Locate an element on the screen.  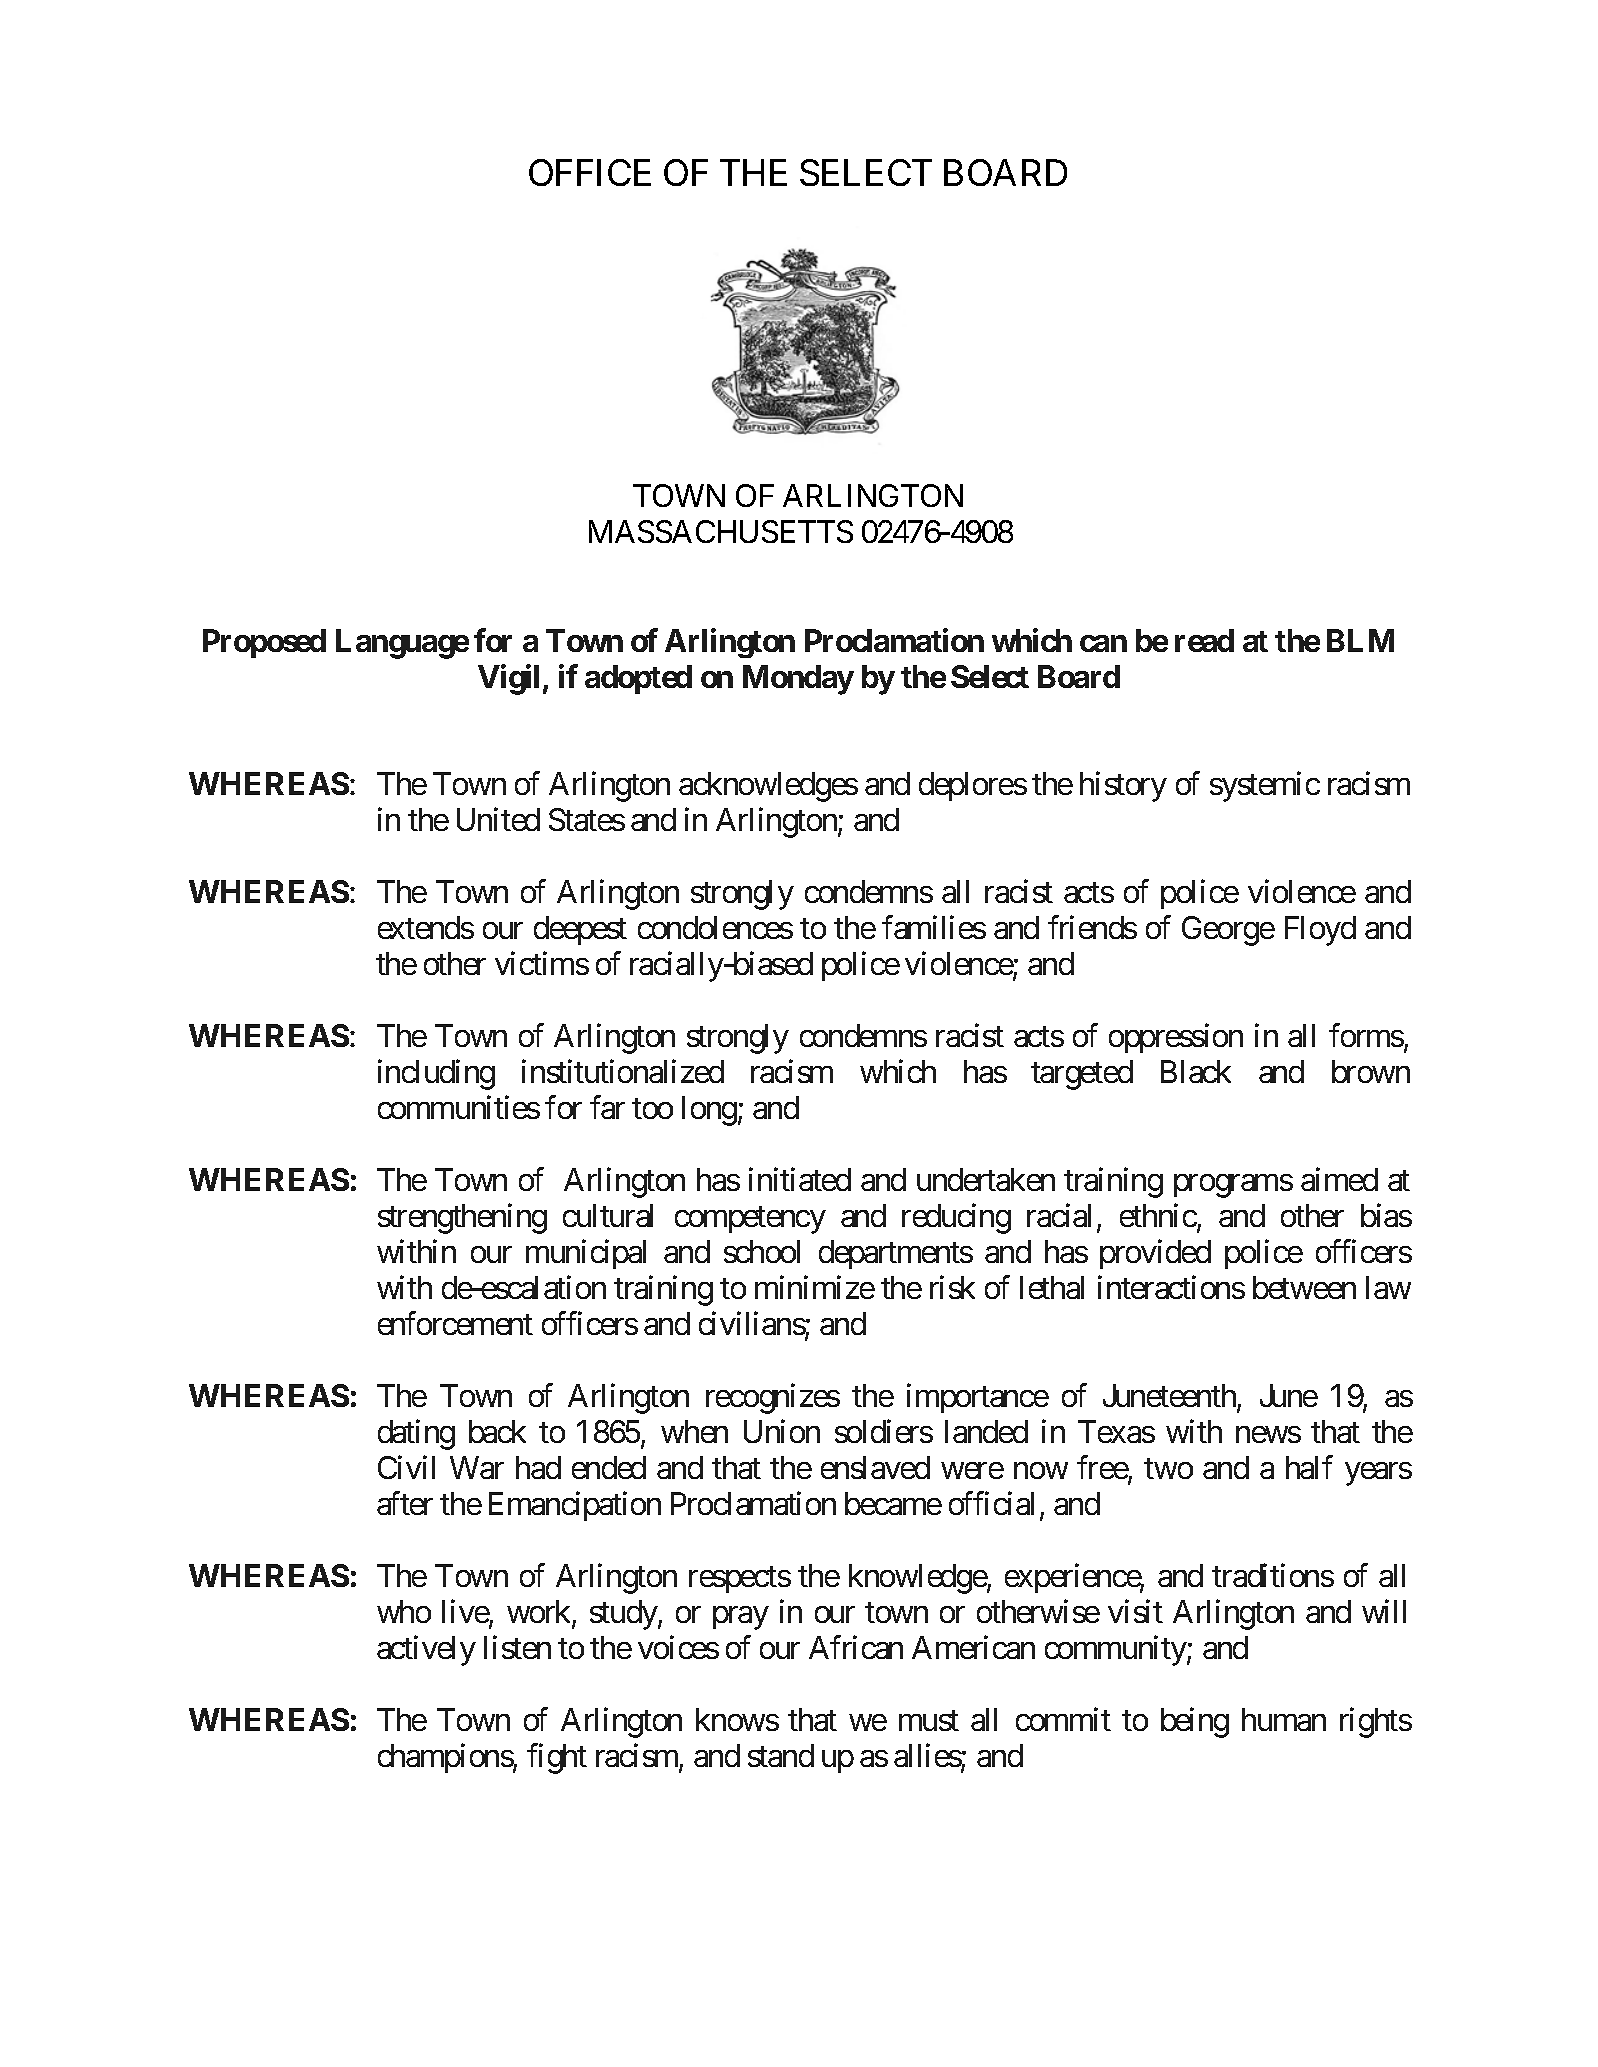
read is located at coordinates (1204, 640).
